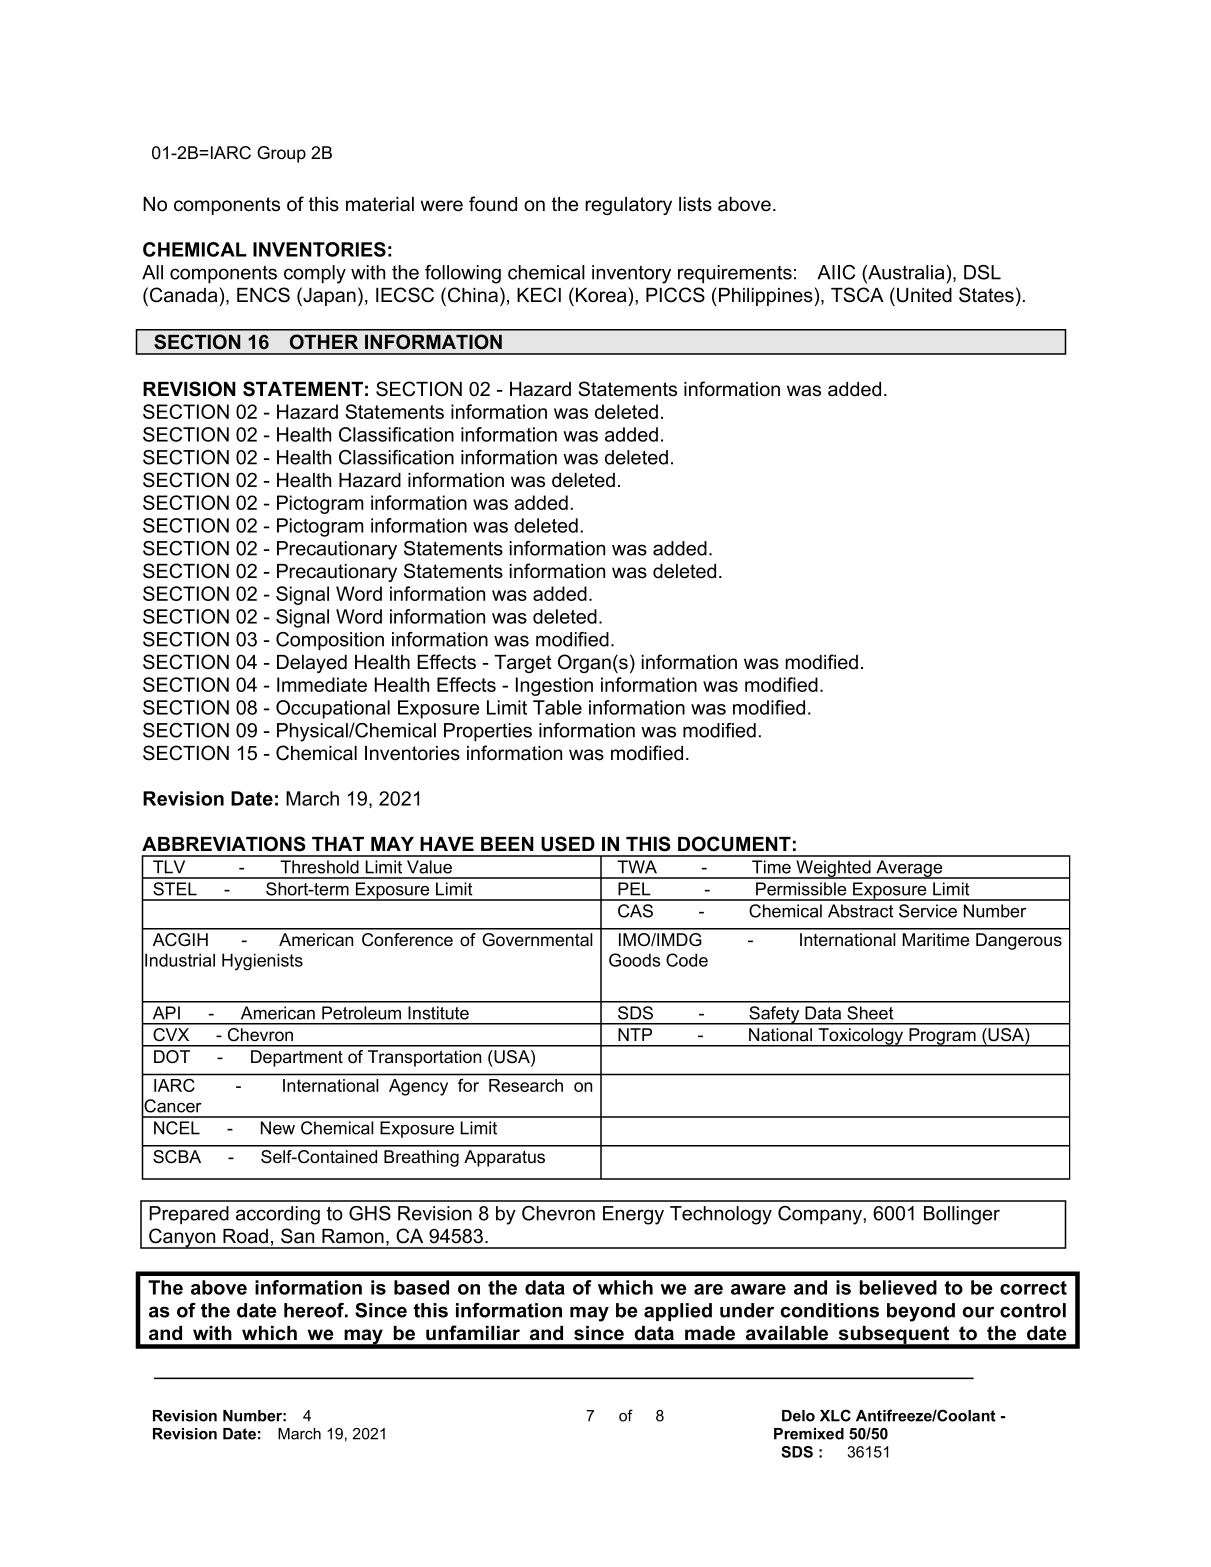  What do you see at coordinates (678, 1312) in the document?
I see `applied` at bounding box center [678, 1312].
